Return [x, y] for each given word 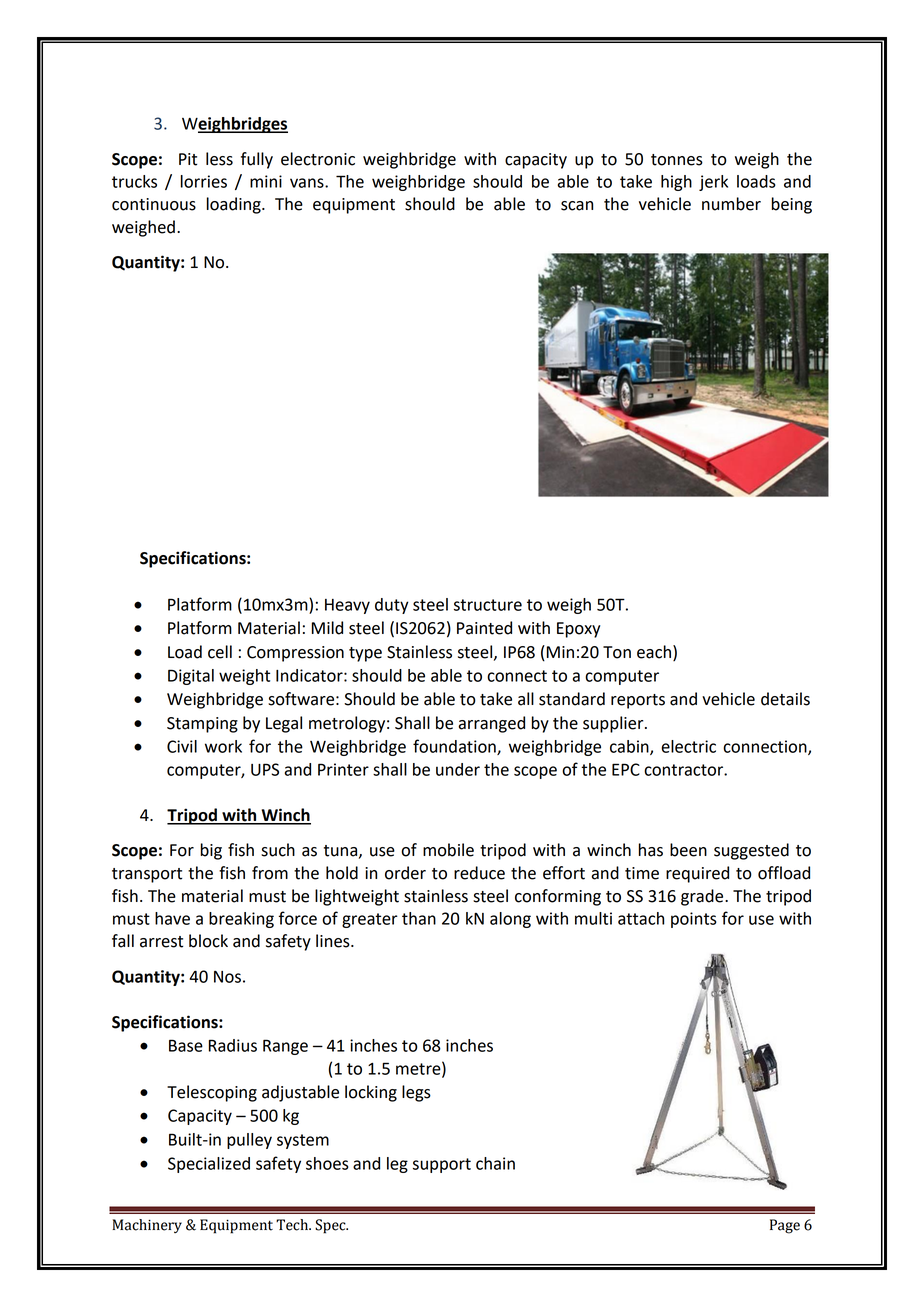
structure [488, 605]
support [442, 1165]
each [654, 652]
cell [220, 652]
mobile [448, 850]
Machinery [147, 1226]
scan [577, 206]
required [697, 874]
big [211, 851]
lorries [204, 181]
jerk [713, 183]
